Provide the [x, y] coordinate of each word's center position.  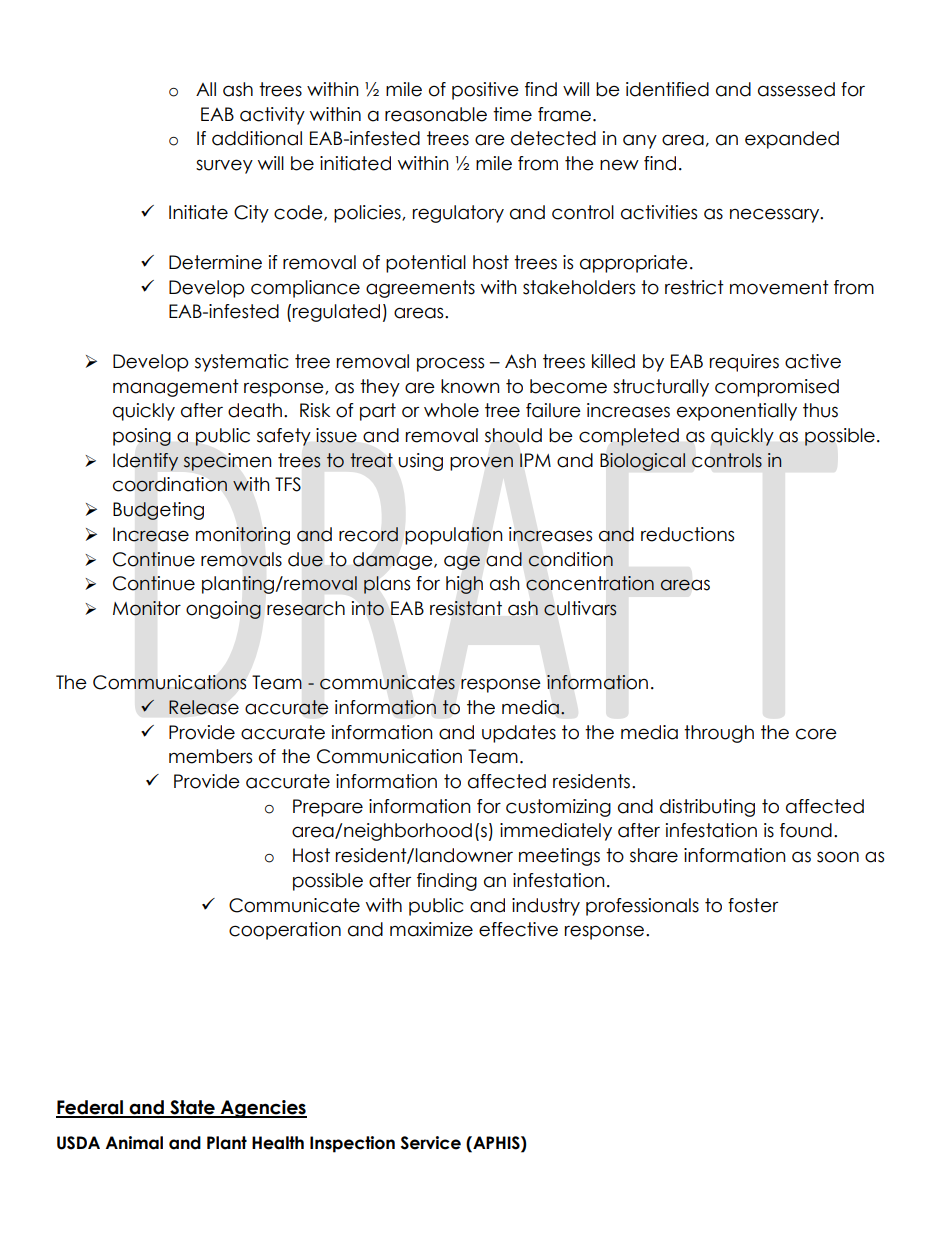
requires [744, 363]
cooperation [285, 931]
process [450, 364]
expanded [792, 140]
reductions [687, 534]
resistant [466, 608]
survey [224, 166]
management [176, 388]
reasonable [436, 114]
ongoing [223, 610]
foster [753, 905]
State [192, 1108]
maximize [431, 929]
